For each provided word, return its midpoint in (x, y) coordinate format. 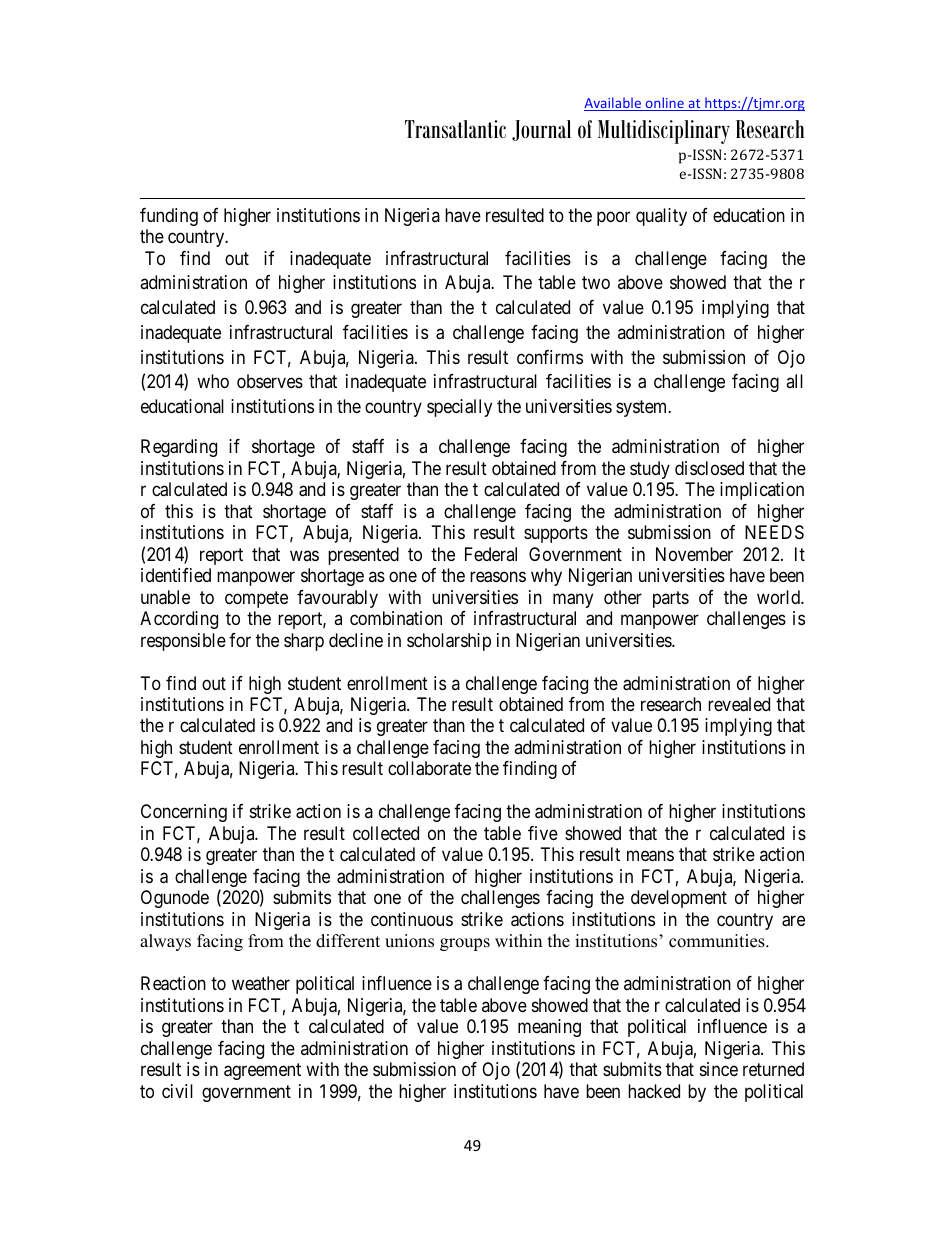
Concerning (184, 813)
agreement (262, 1072)
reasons (498, 577)
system (643, 408)
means (650, 856)
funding (169, 217)
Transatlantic (455, 129)
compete (256, 599)
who (213, 381)
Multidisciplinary (664, 132)
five (543, 833)
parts (671, 599)
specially (459, 408)
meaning (549, 1028)
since (719, 1069)
